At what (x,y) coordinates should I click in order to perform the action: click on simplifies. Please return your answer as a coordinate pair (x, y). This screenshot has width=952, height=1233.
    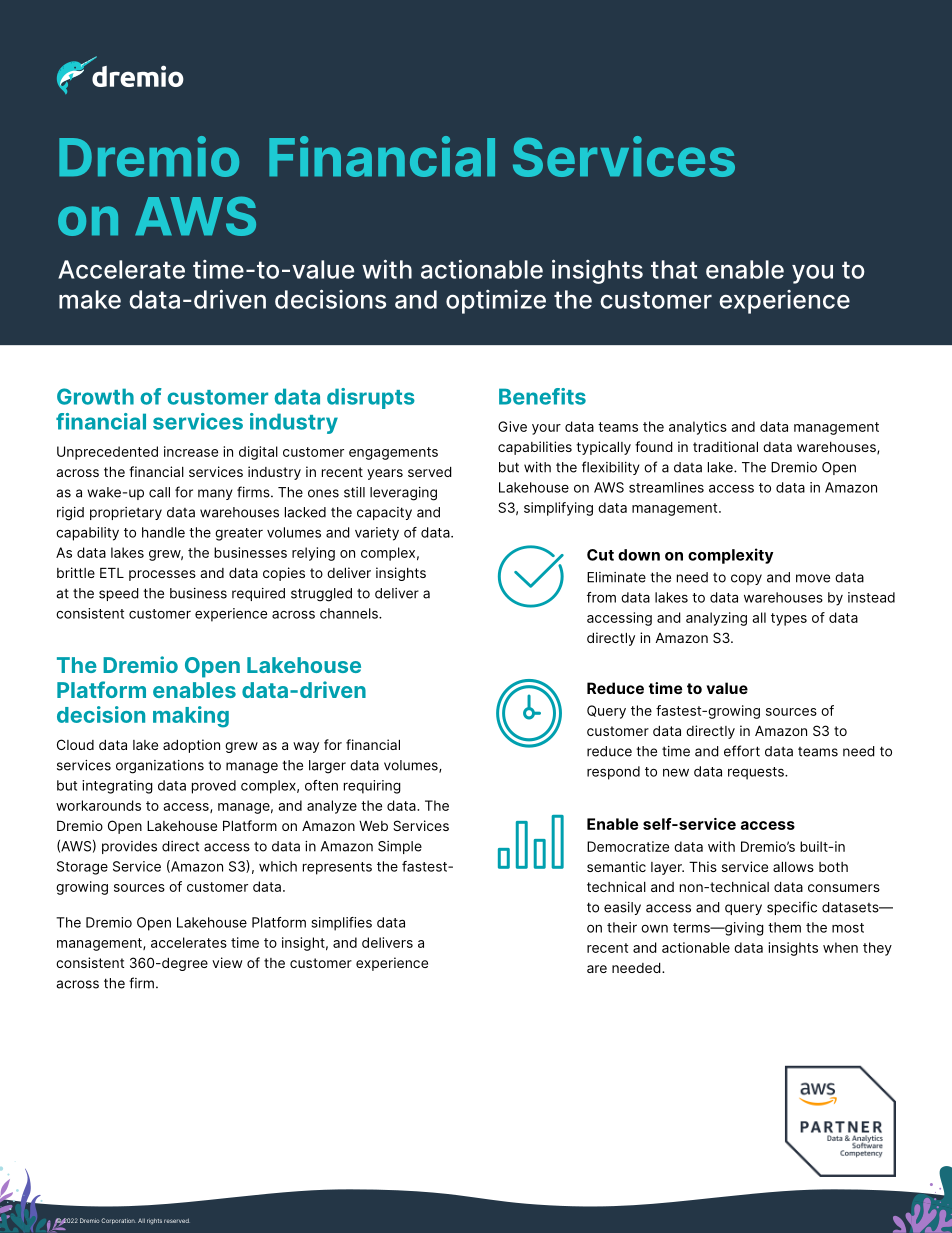
    Looking at the image, I should click on (342, 924).
